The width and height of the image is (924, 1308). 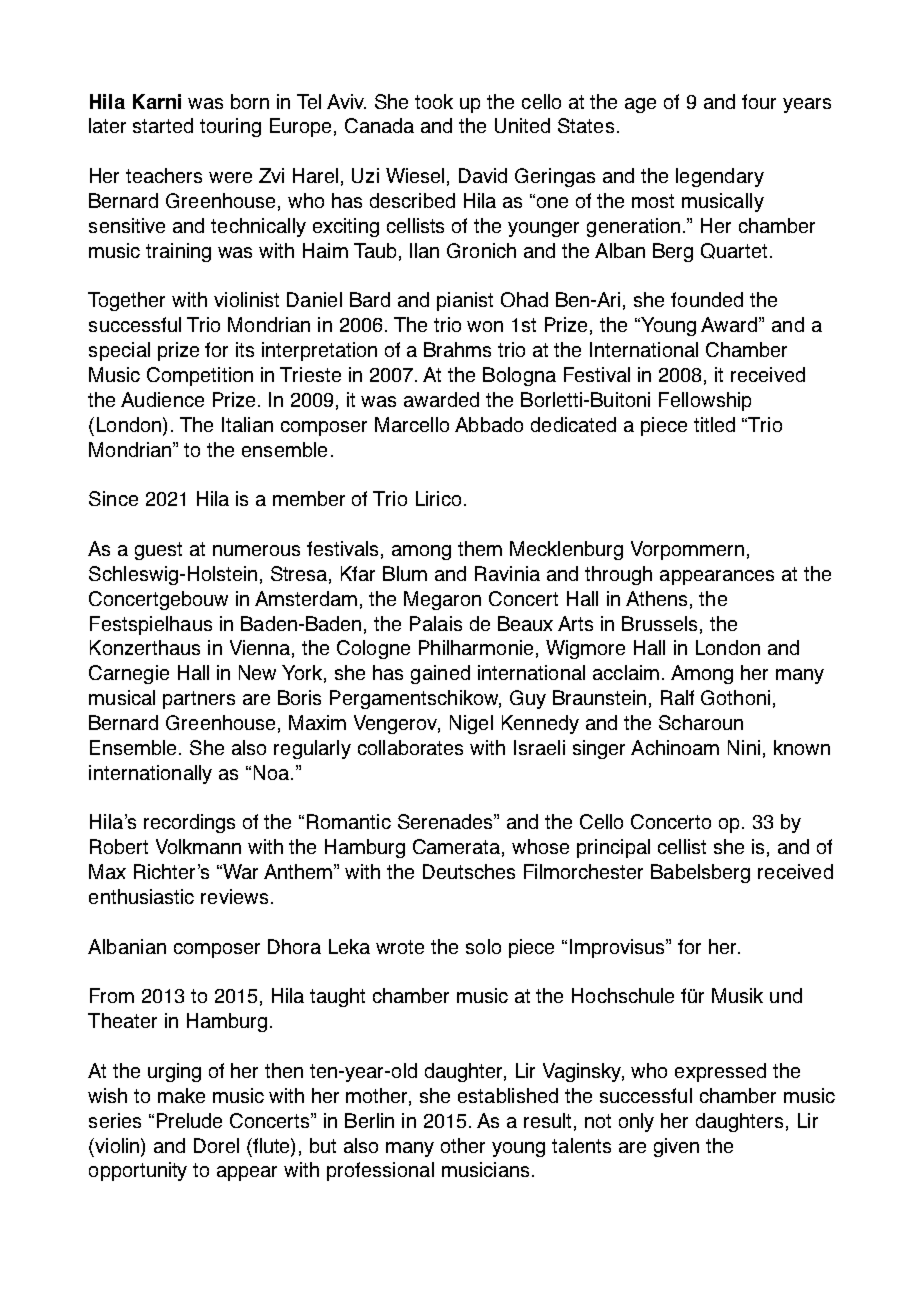 I want to click on given, so click(x=676, y=1147).
